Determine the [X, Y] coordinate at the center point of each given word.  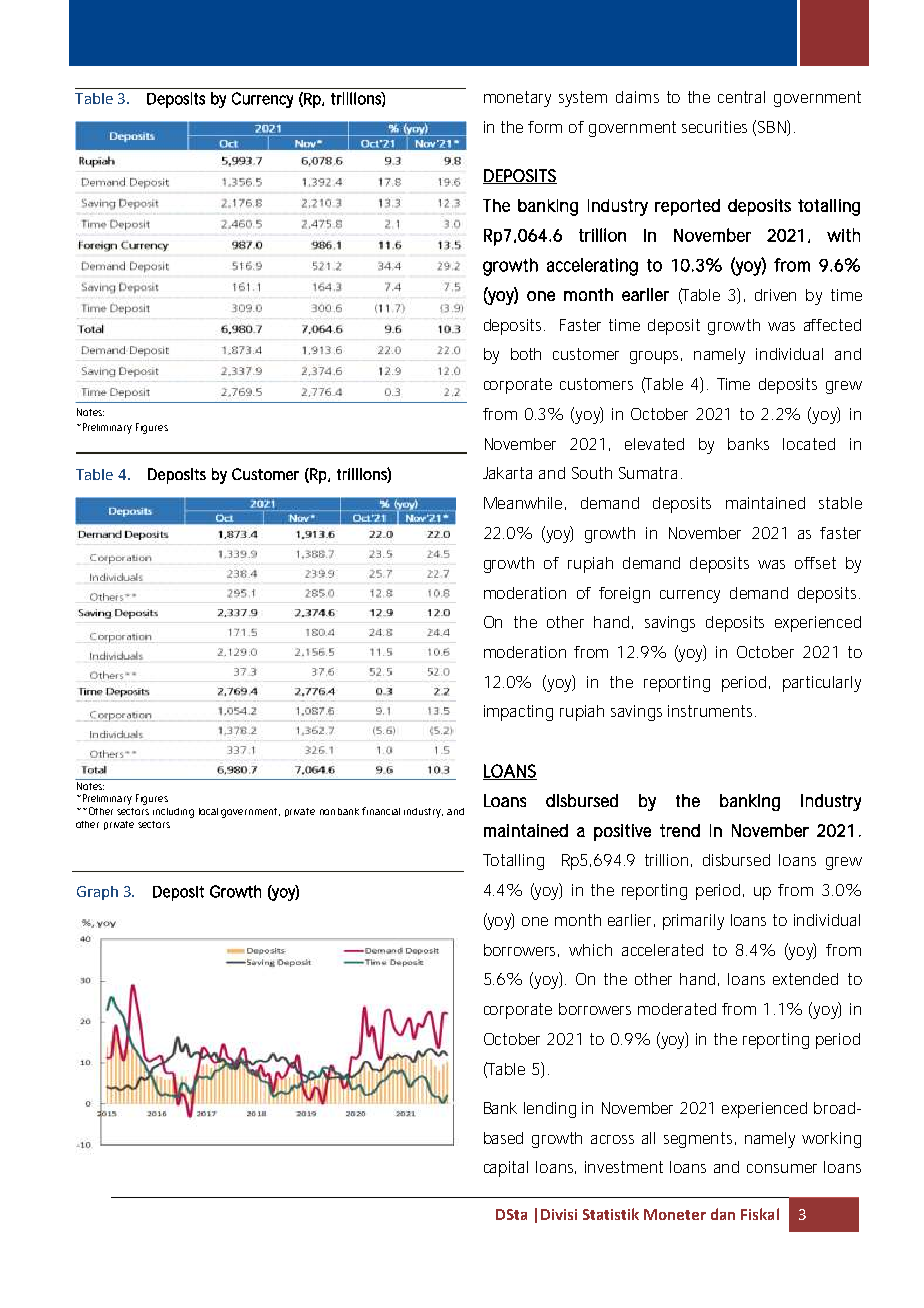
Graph [97, 893]
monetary [517, 99]
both [526, 354]
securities [714, 127]
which [590, 950]
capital [506, 1169]
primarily [693, 922]
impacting [518, 713]
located [809, 444]
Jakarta [507, 473]
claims [637, 97]
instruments [710, 711]
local [208, 811]
